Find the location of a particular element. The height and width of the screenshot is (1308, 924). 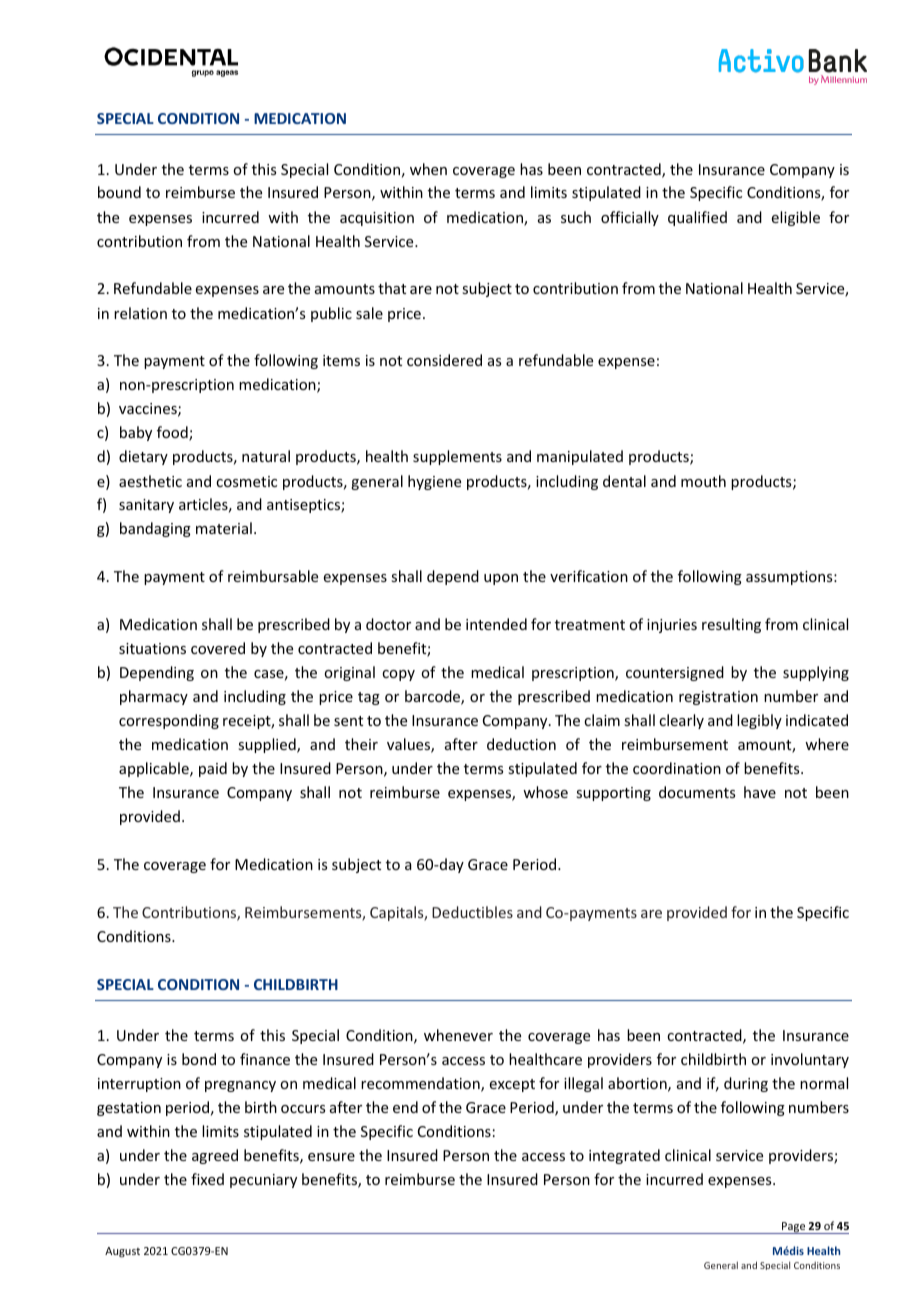

Deductibles is located at coordinates (472, 912).
